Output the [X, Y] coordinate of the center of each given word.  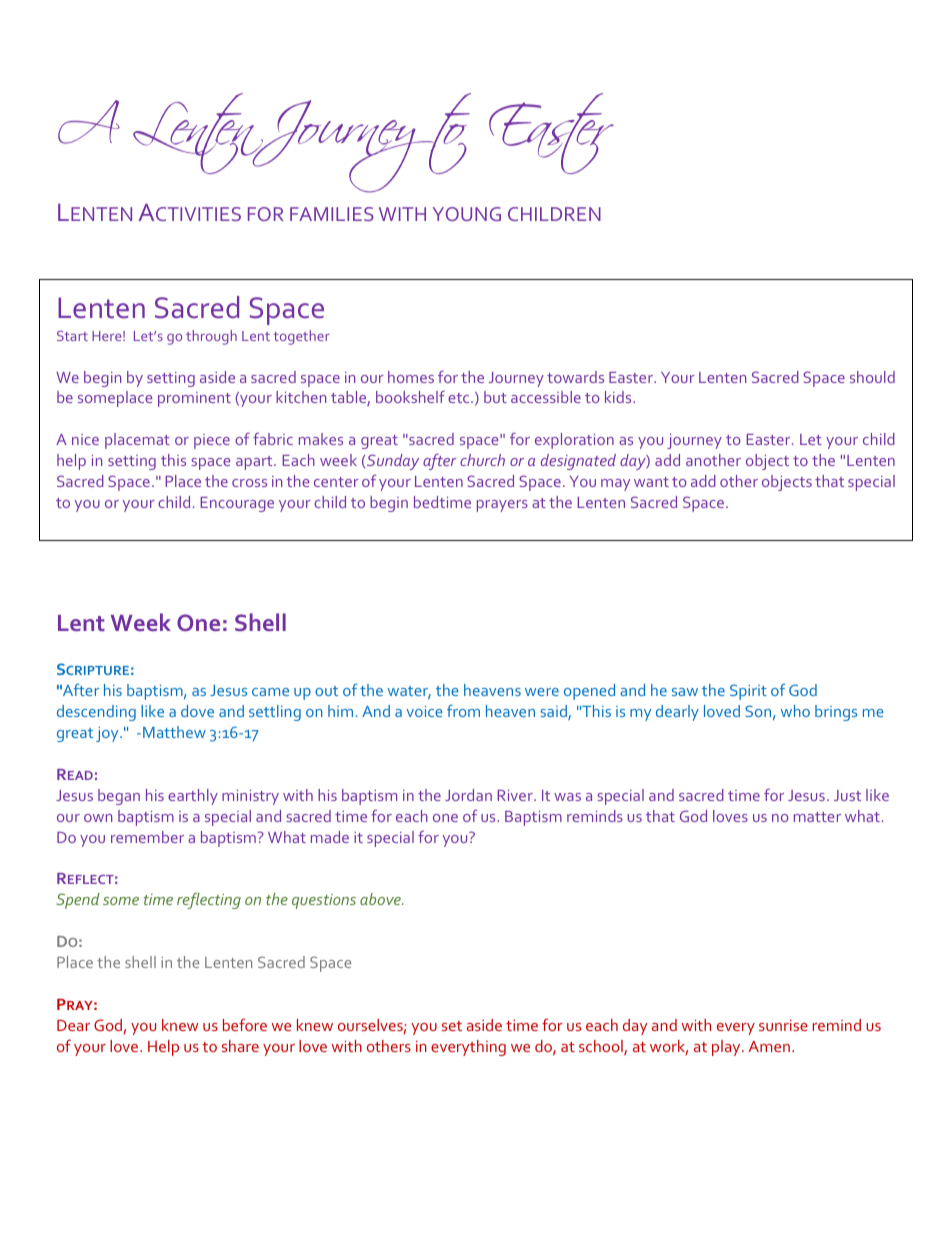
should [872, 377]
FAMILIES [332, 214]
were [542, 692]
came [270, 692]
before [245, 1024]
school [602, 1047]
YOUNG [467, 214]
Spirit [748, 692]
